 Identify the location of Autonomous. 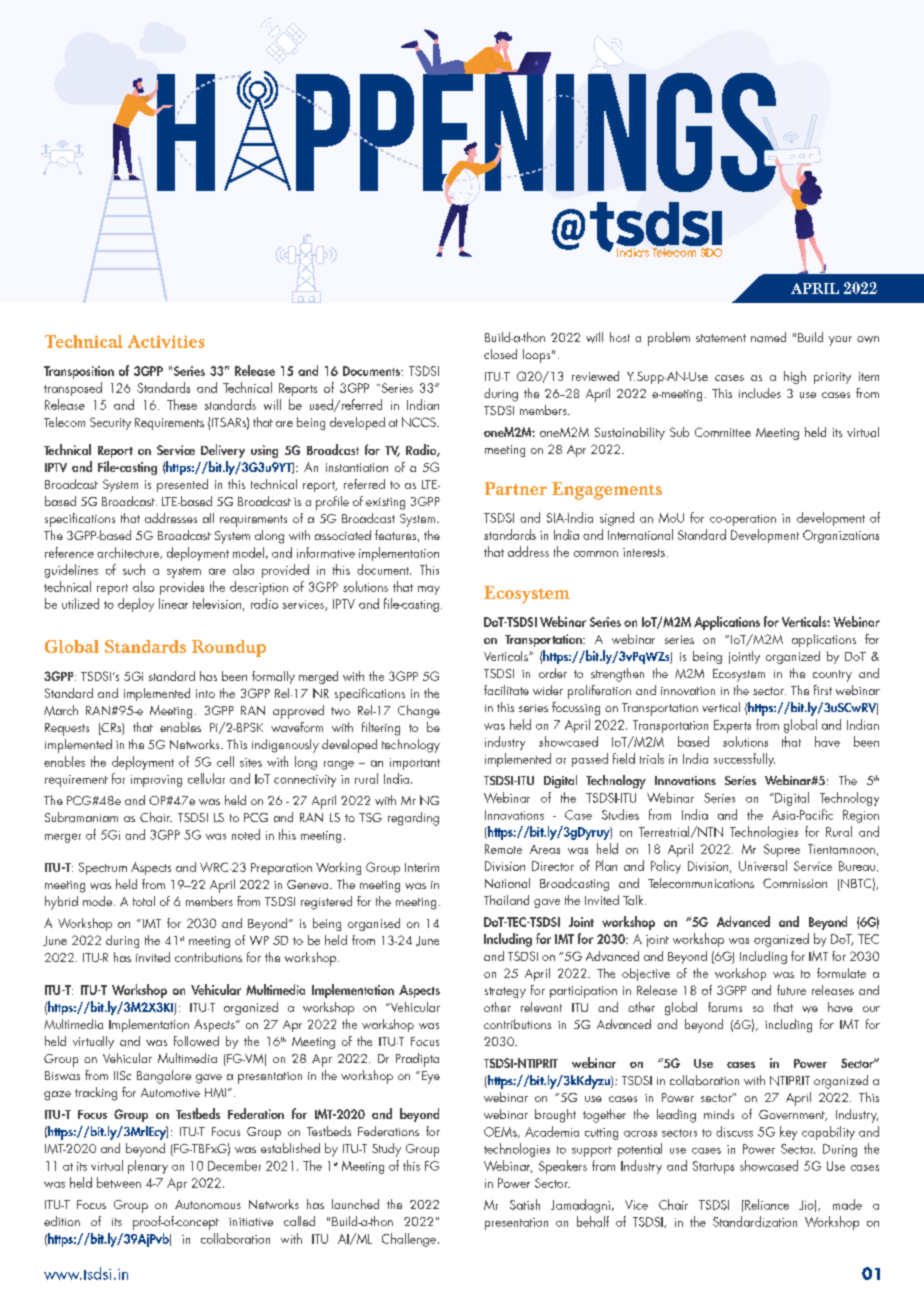
(208, 1204).
